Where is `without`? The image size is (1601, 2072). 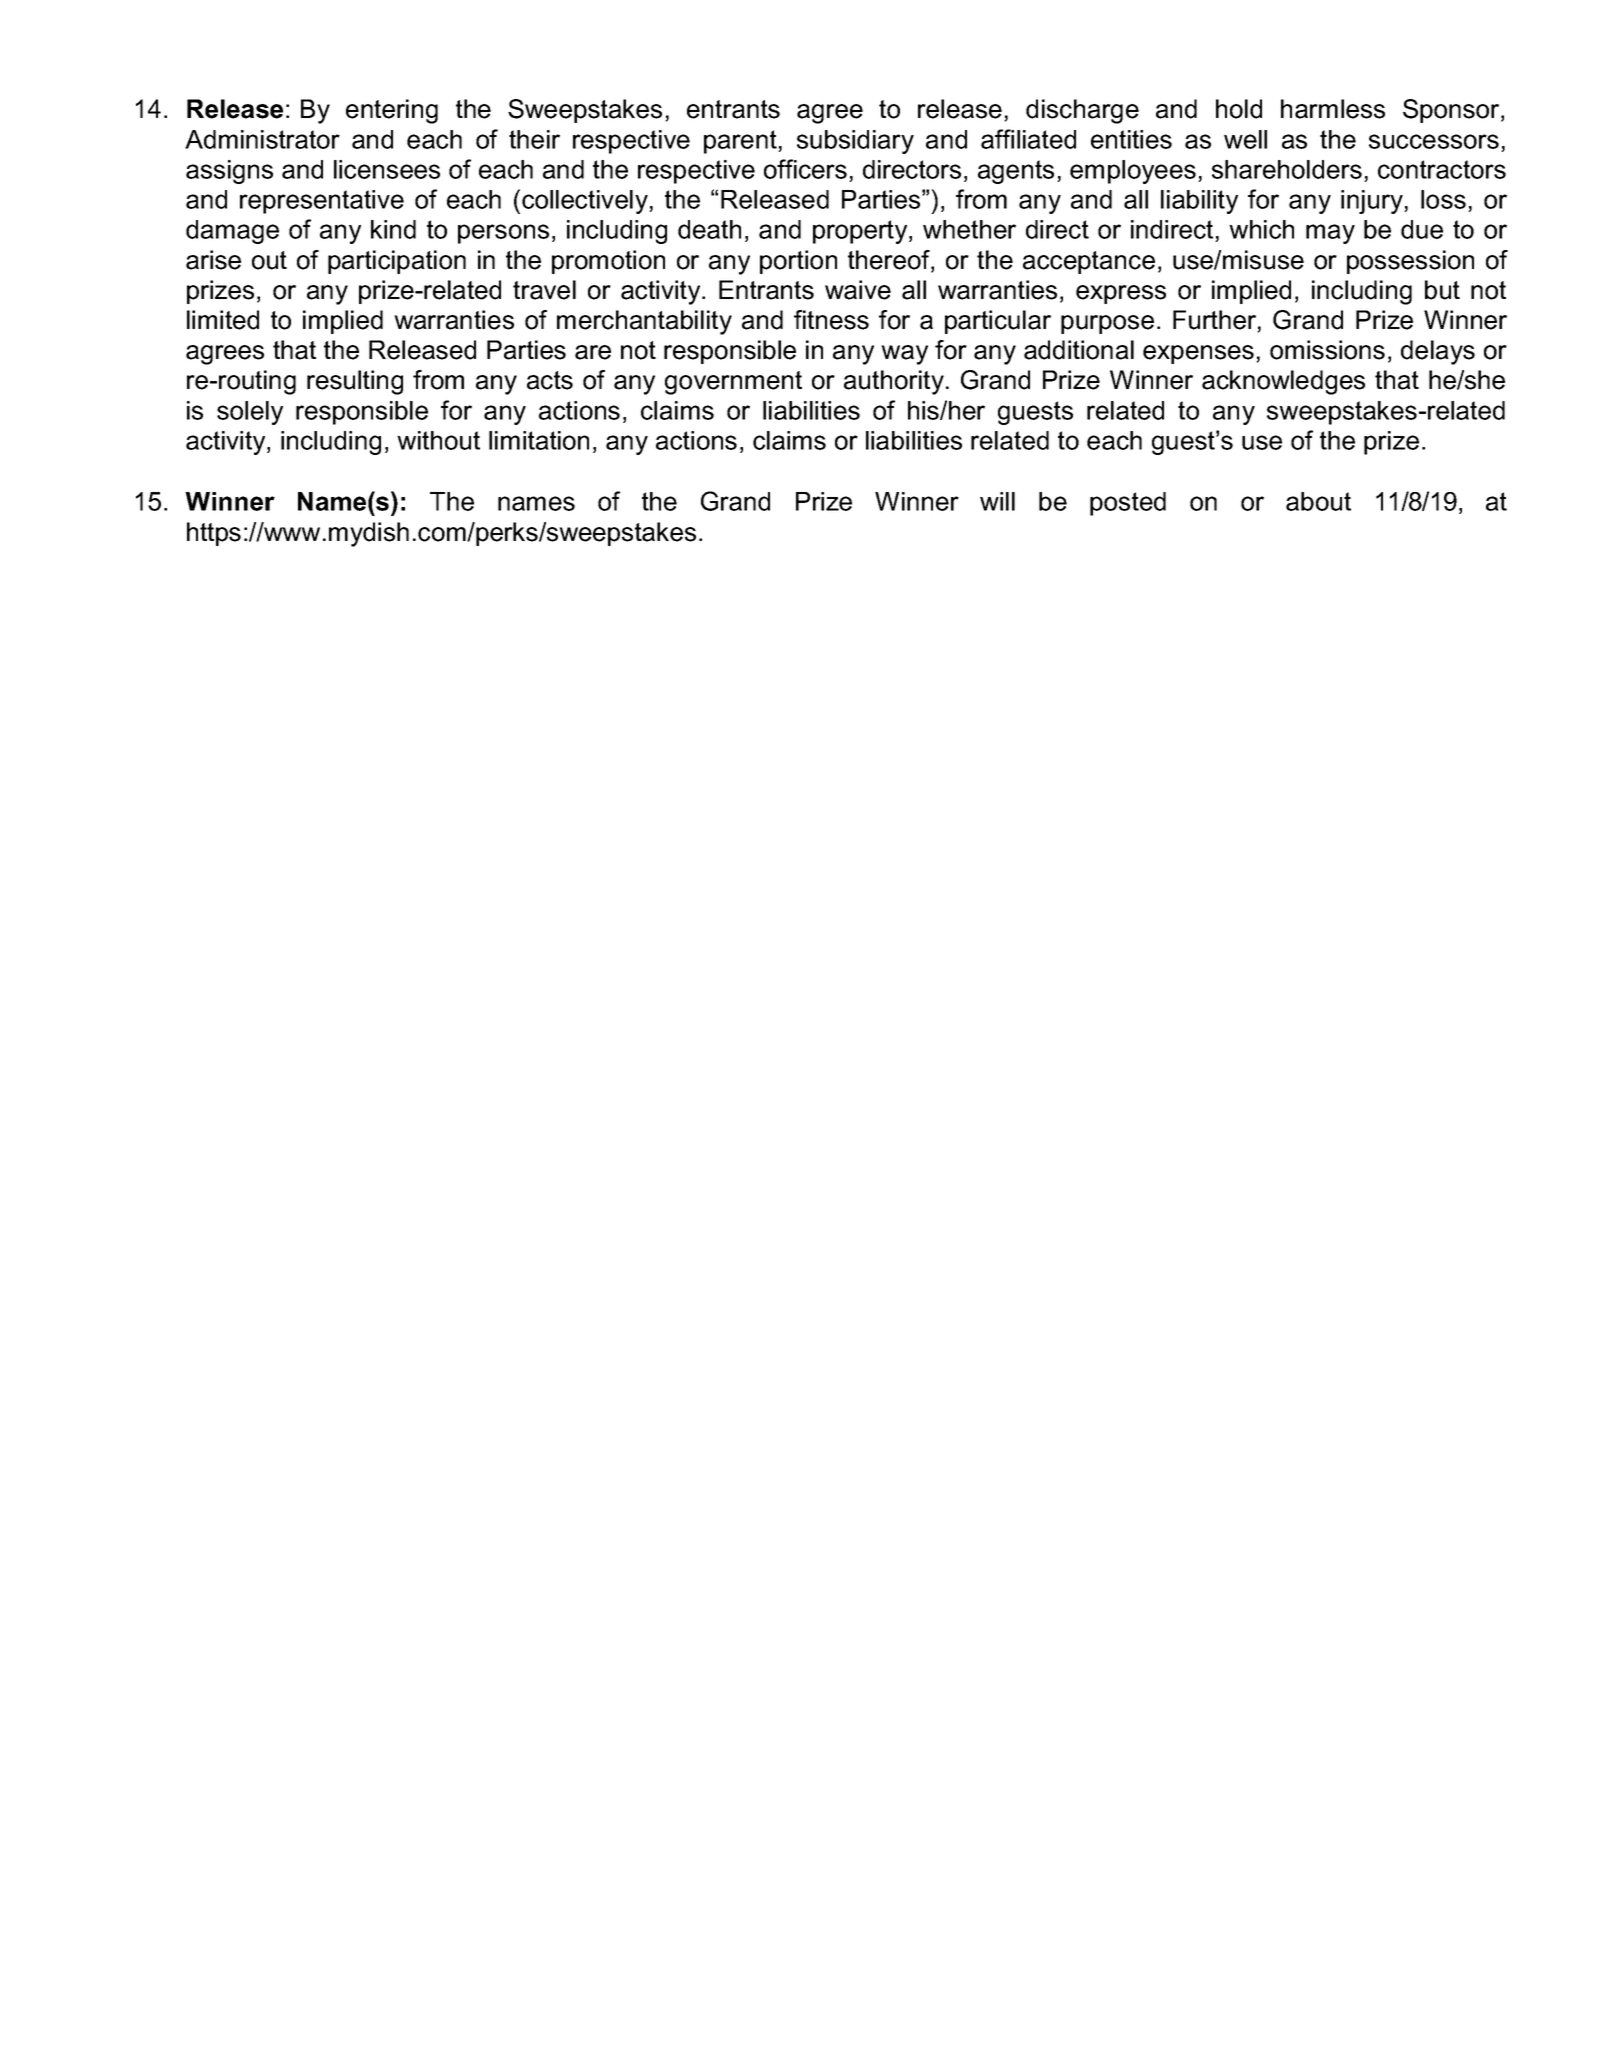 without is located at coordinates (438, 440).
